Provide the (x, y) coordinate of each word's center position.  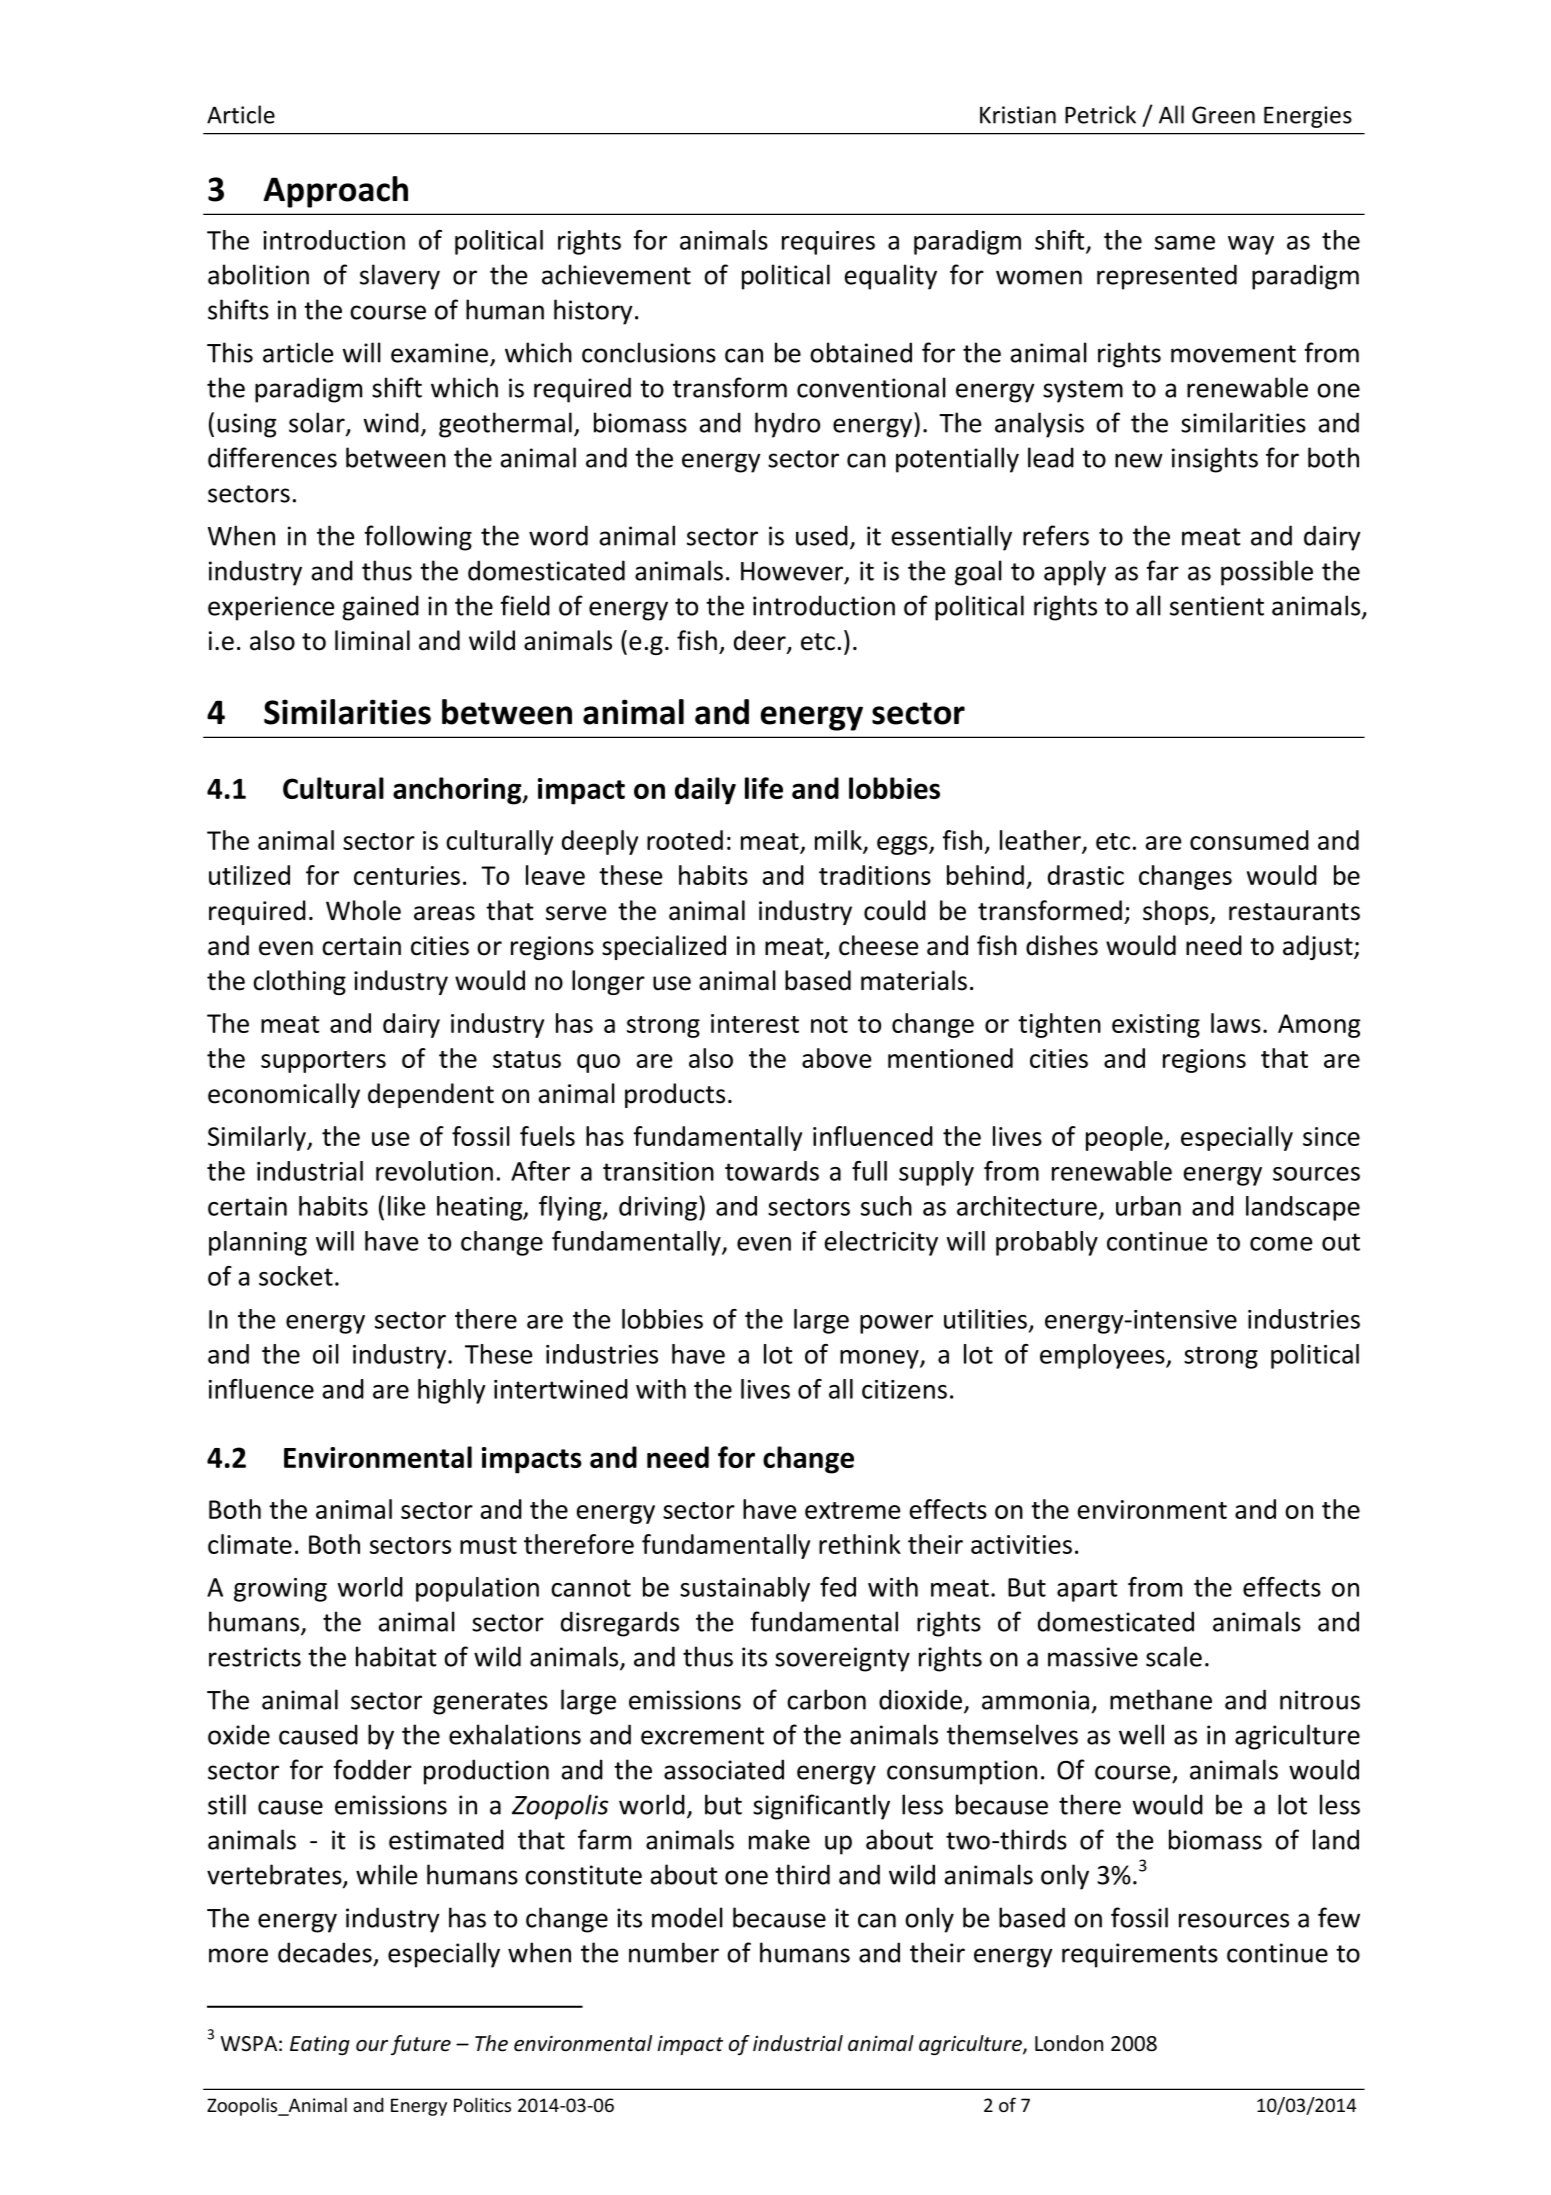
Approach (335, 192)
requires (828, 243)
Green (1223, 115)
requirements (1140, 1955)
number (674, 1952)
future (421, 2045)
